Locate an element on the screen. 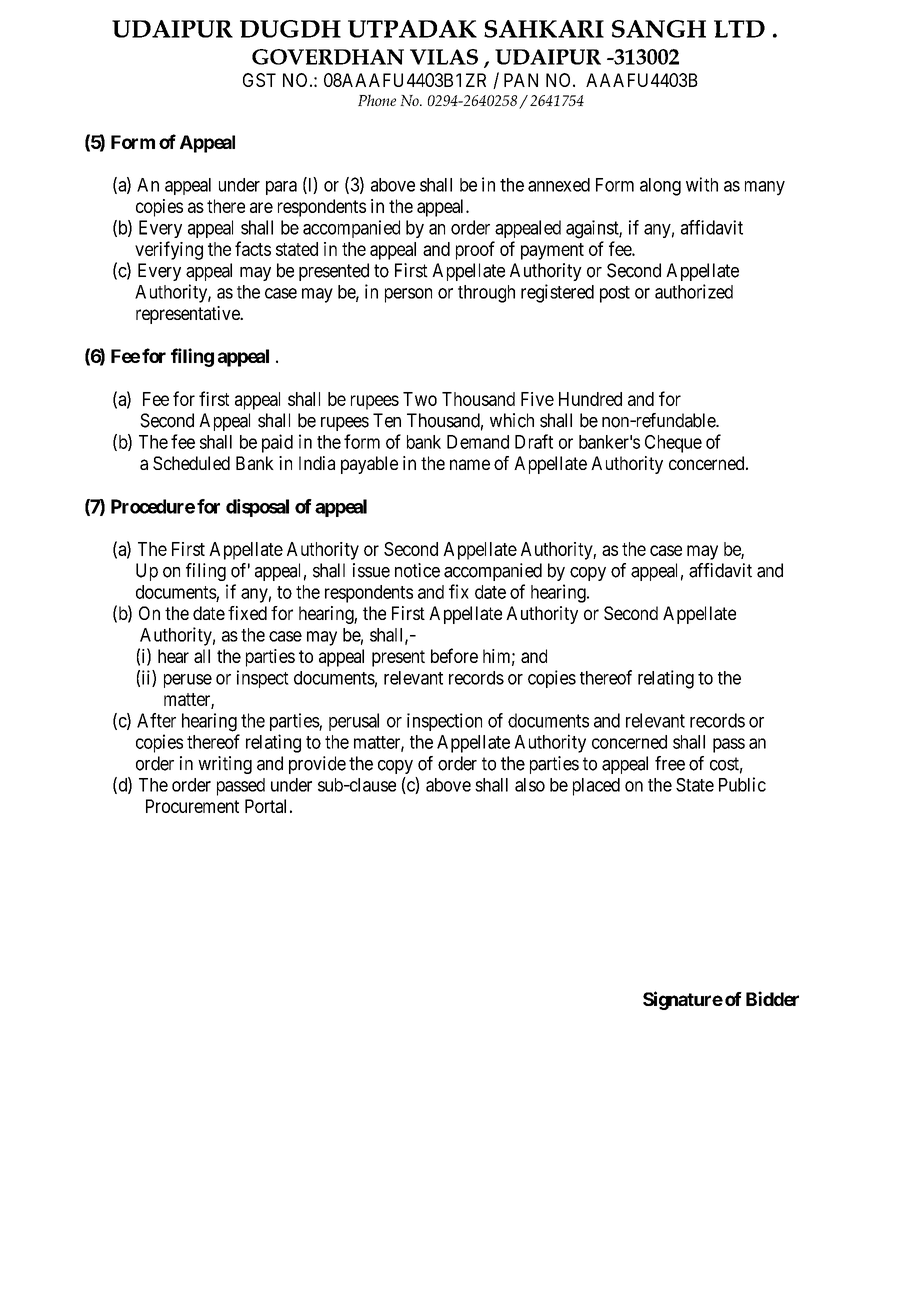 This screenshot has width=924, height=1307. LTD is located at coordinates (739, 29).
